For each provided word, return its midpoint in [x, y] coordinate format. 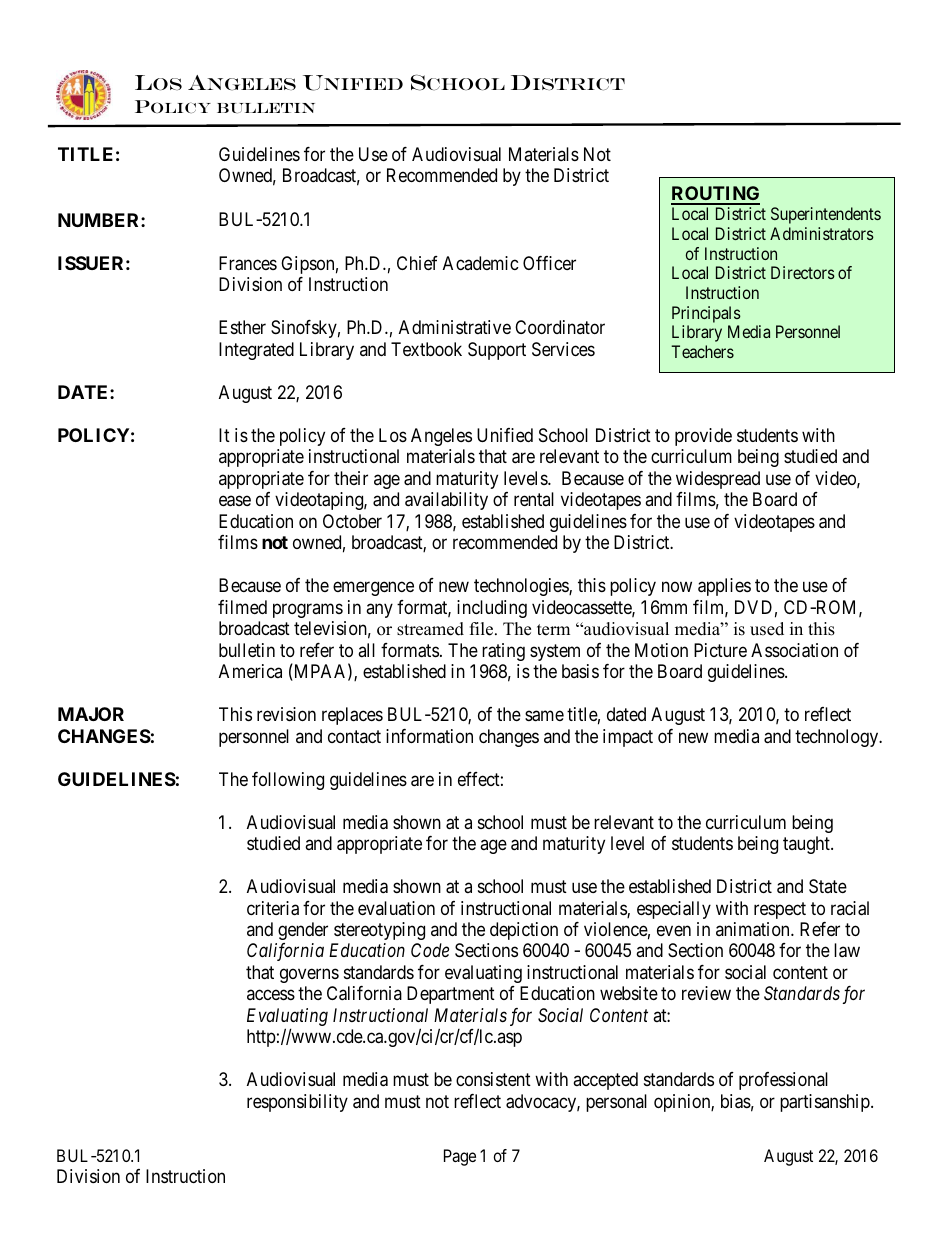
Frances [248, 263]
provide [703, 437]
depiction [524, 931]
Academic [481, 263]
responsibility [297, 1103]
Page [460, 1157]
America [250, 671]
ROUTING [715, 195]
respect [780, 910]
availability [446, 501]
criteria [273, 908]
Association [794, 650]
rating [503, 652]
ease [235, 501]
